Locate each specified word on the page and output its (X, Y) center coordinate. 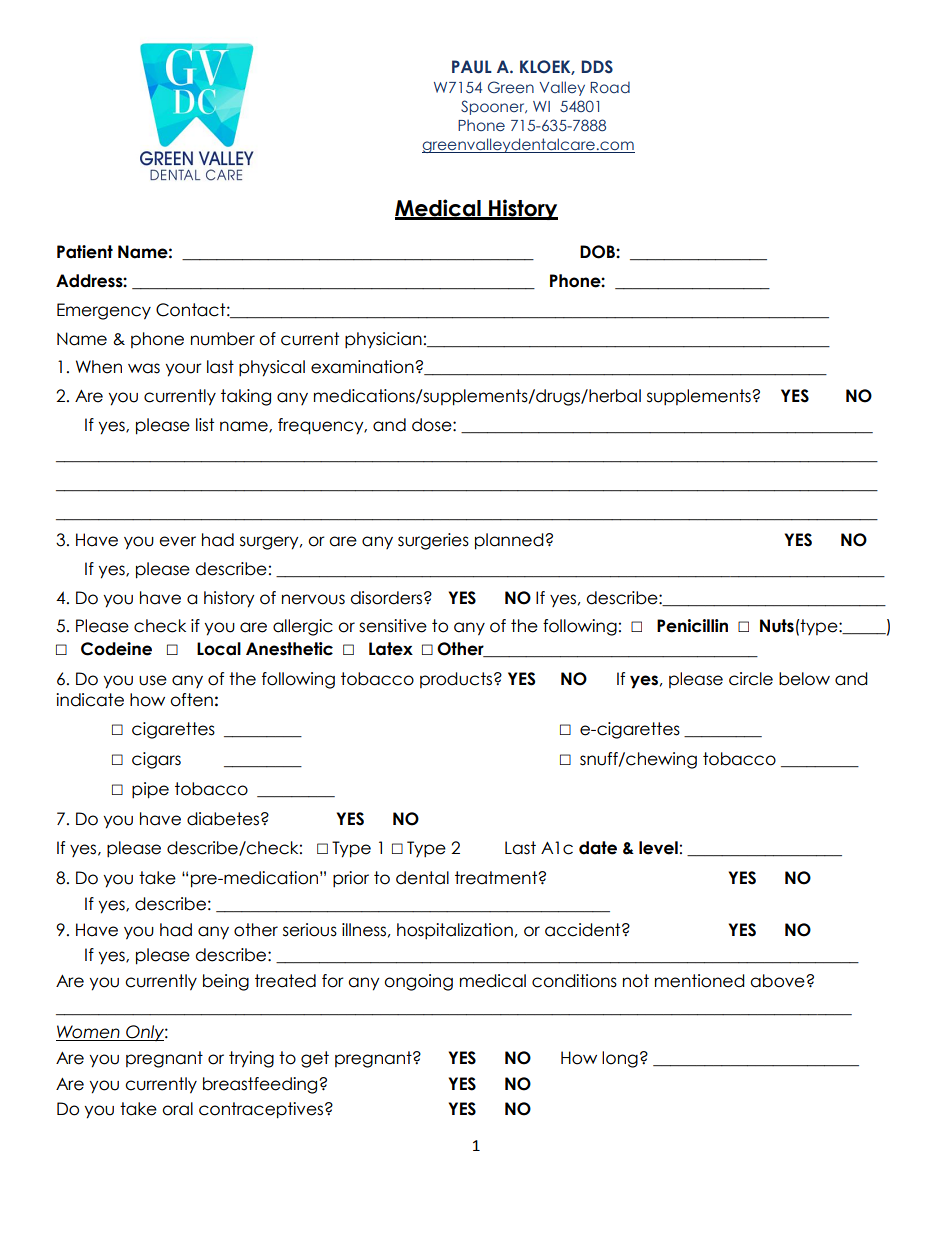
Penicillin (692, 626)
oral (177, 1109)
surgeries (433, 541)
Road (610, 87)
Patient (85, 252)
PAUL (472, 67)
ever (177, 541)
